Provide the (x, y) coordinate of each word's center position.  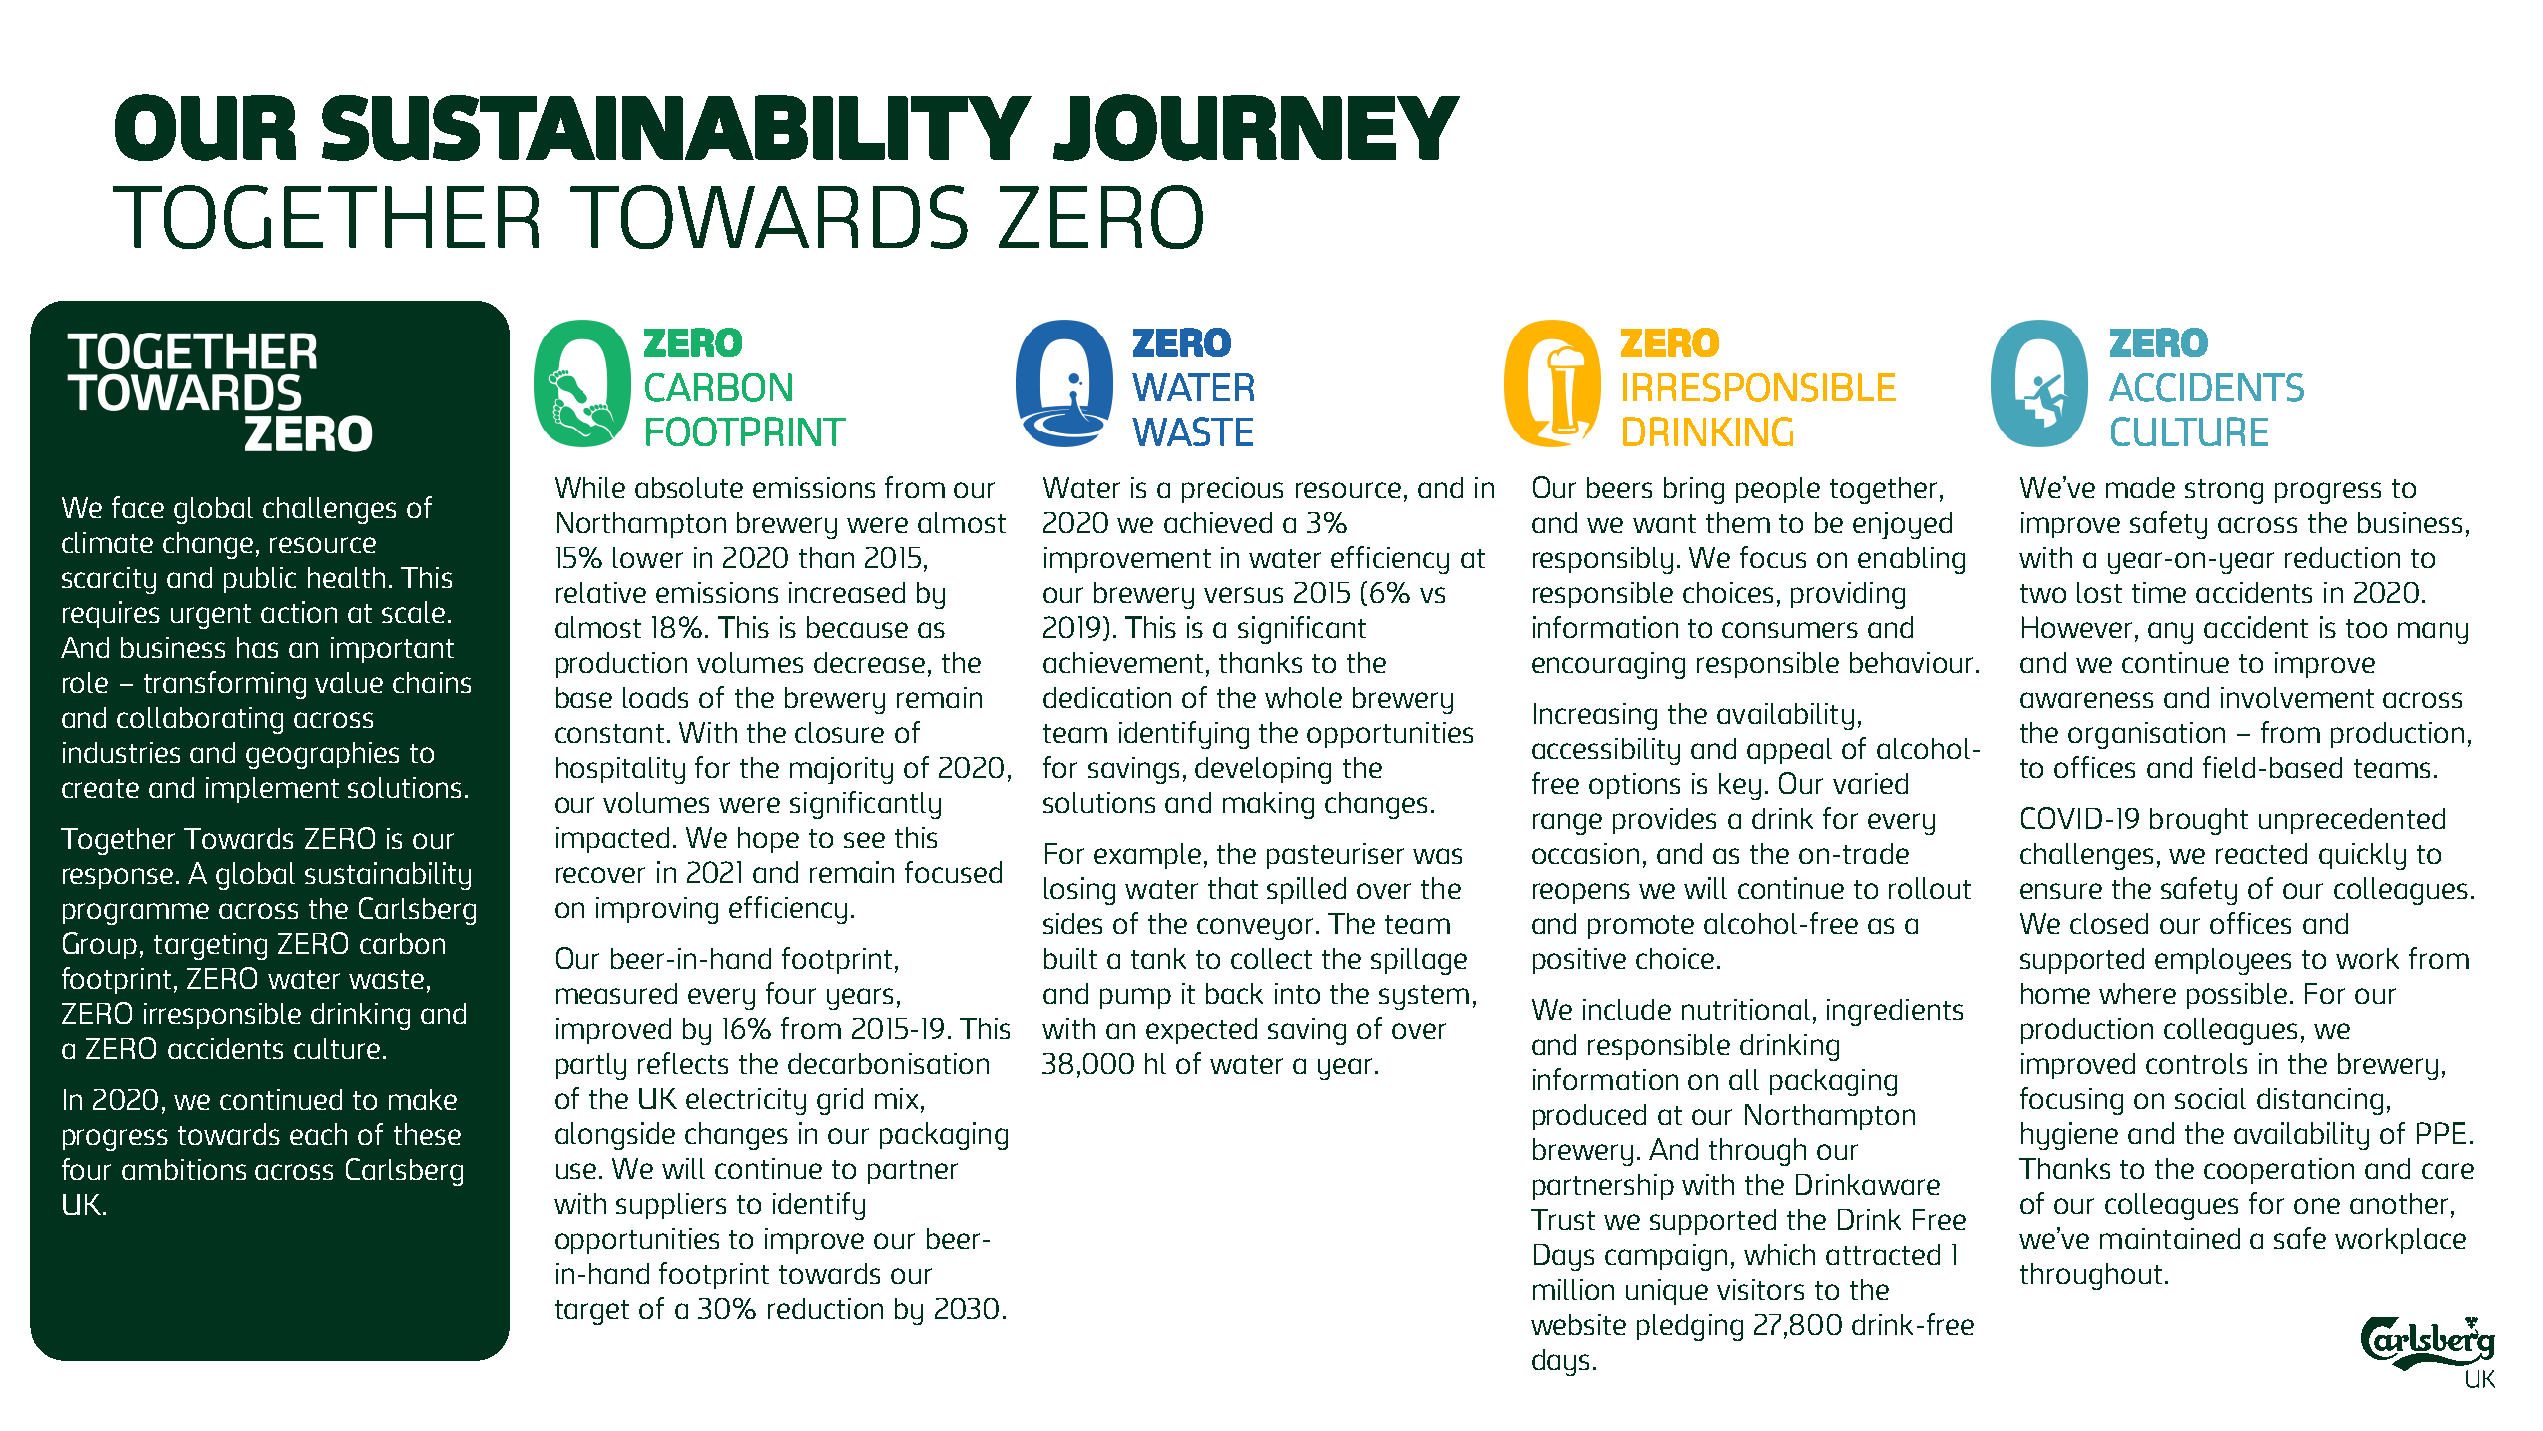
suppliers (671, 1206)
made (2140, 487)
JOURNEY (1256, 127)
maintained (2170, 1238)
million (1573, 1289)
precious (1232, 490)
